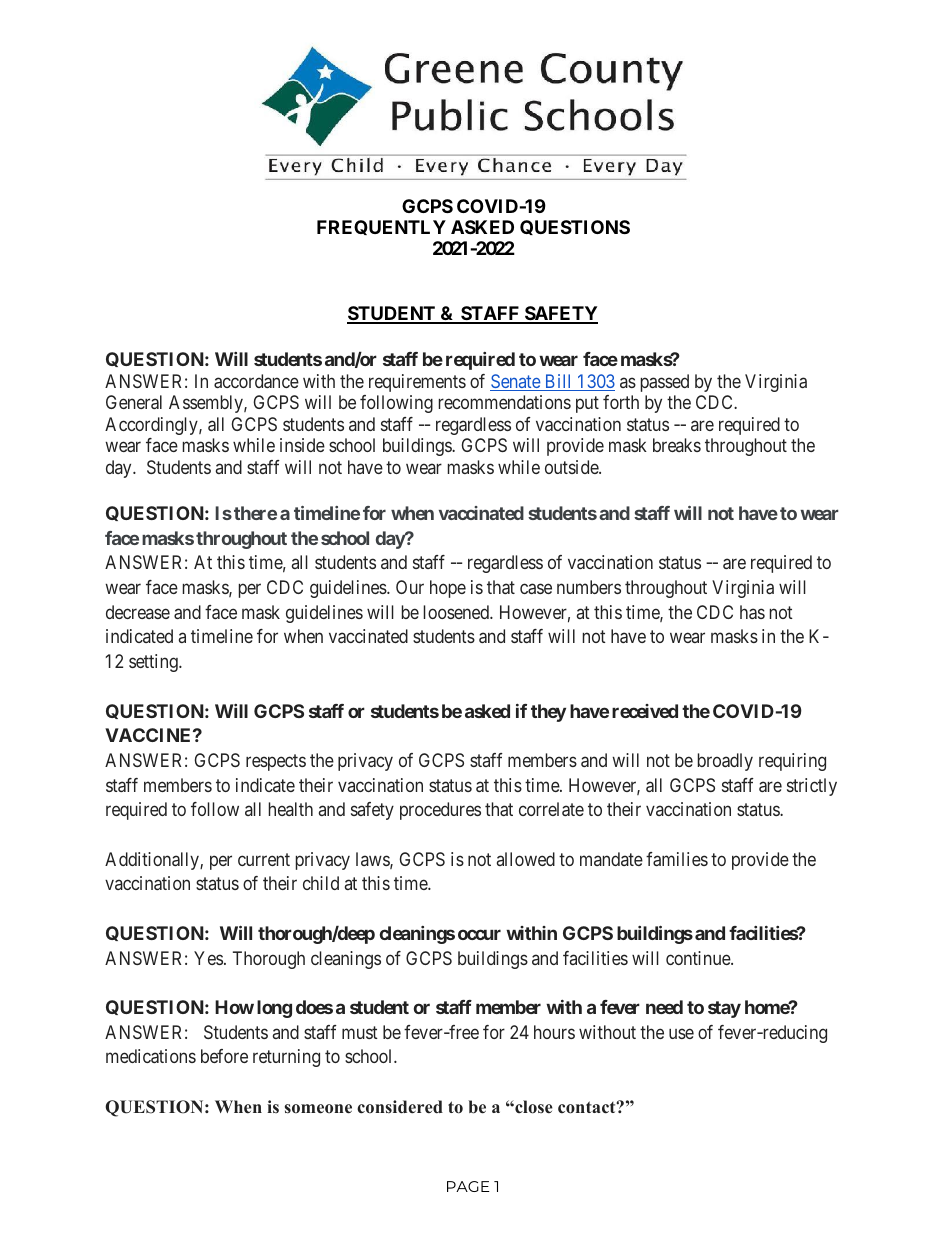 The height and width of the screenshot is (1233, 952). Describe the element at coordinates (152, 426) in the screenshot. I see `Accordingly` at that location.
